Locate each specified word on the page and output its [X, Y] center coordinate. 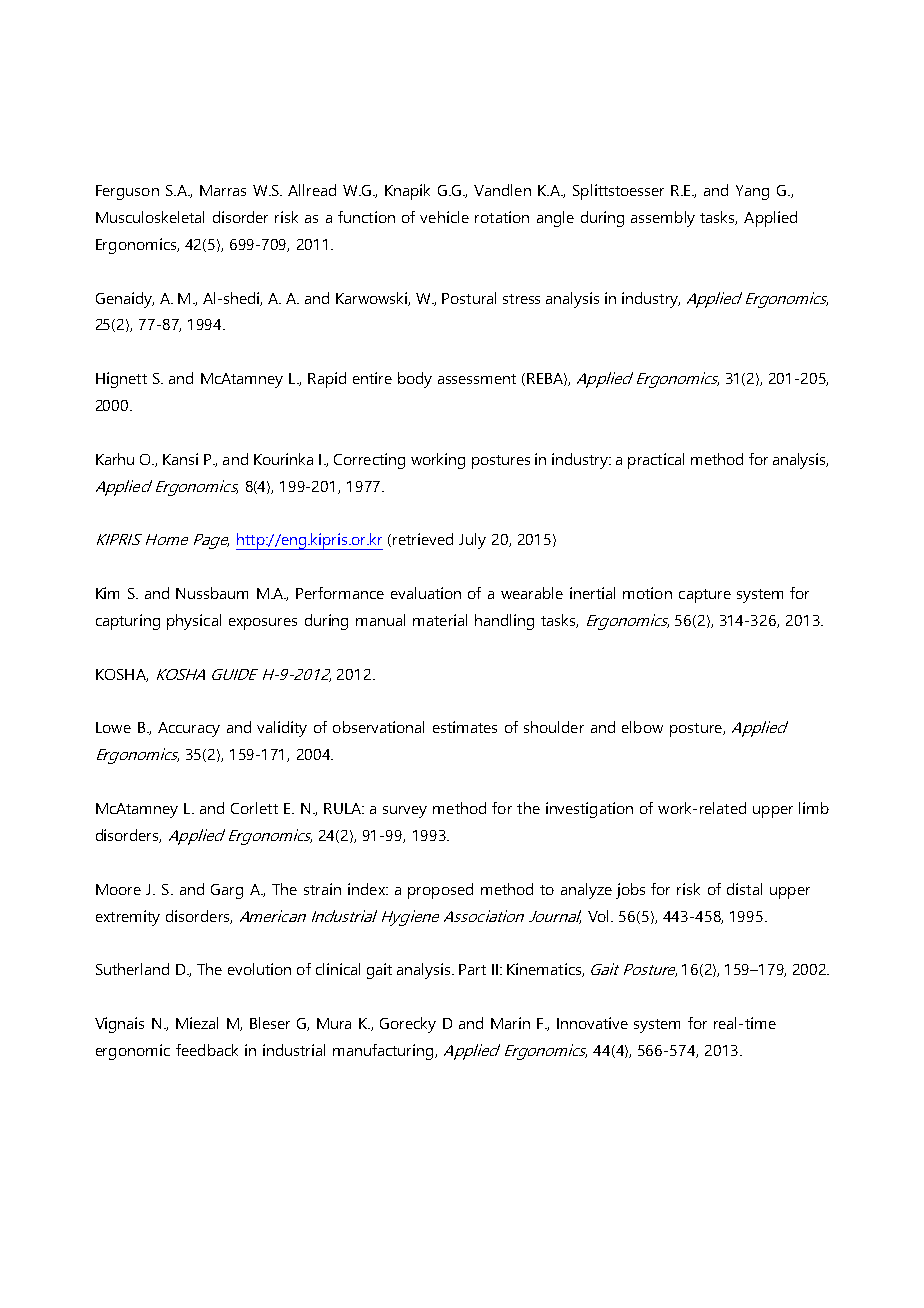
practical [656, 461]
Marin [510, 1023]
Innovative [592, 1023]
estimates [465, 727]
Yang [752, 192]
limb [814, 808]
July [472, 541]
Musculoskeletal [150, 217]
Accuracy [189, 729]
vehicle [444, 217]
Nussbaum [212, 593]
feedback [207, 1050]
